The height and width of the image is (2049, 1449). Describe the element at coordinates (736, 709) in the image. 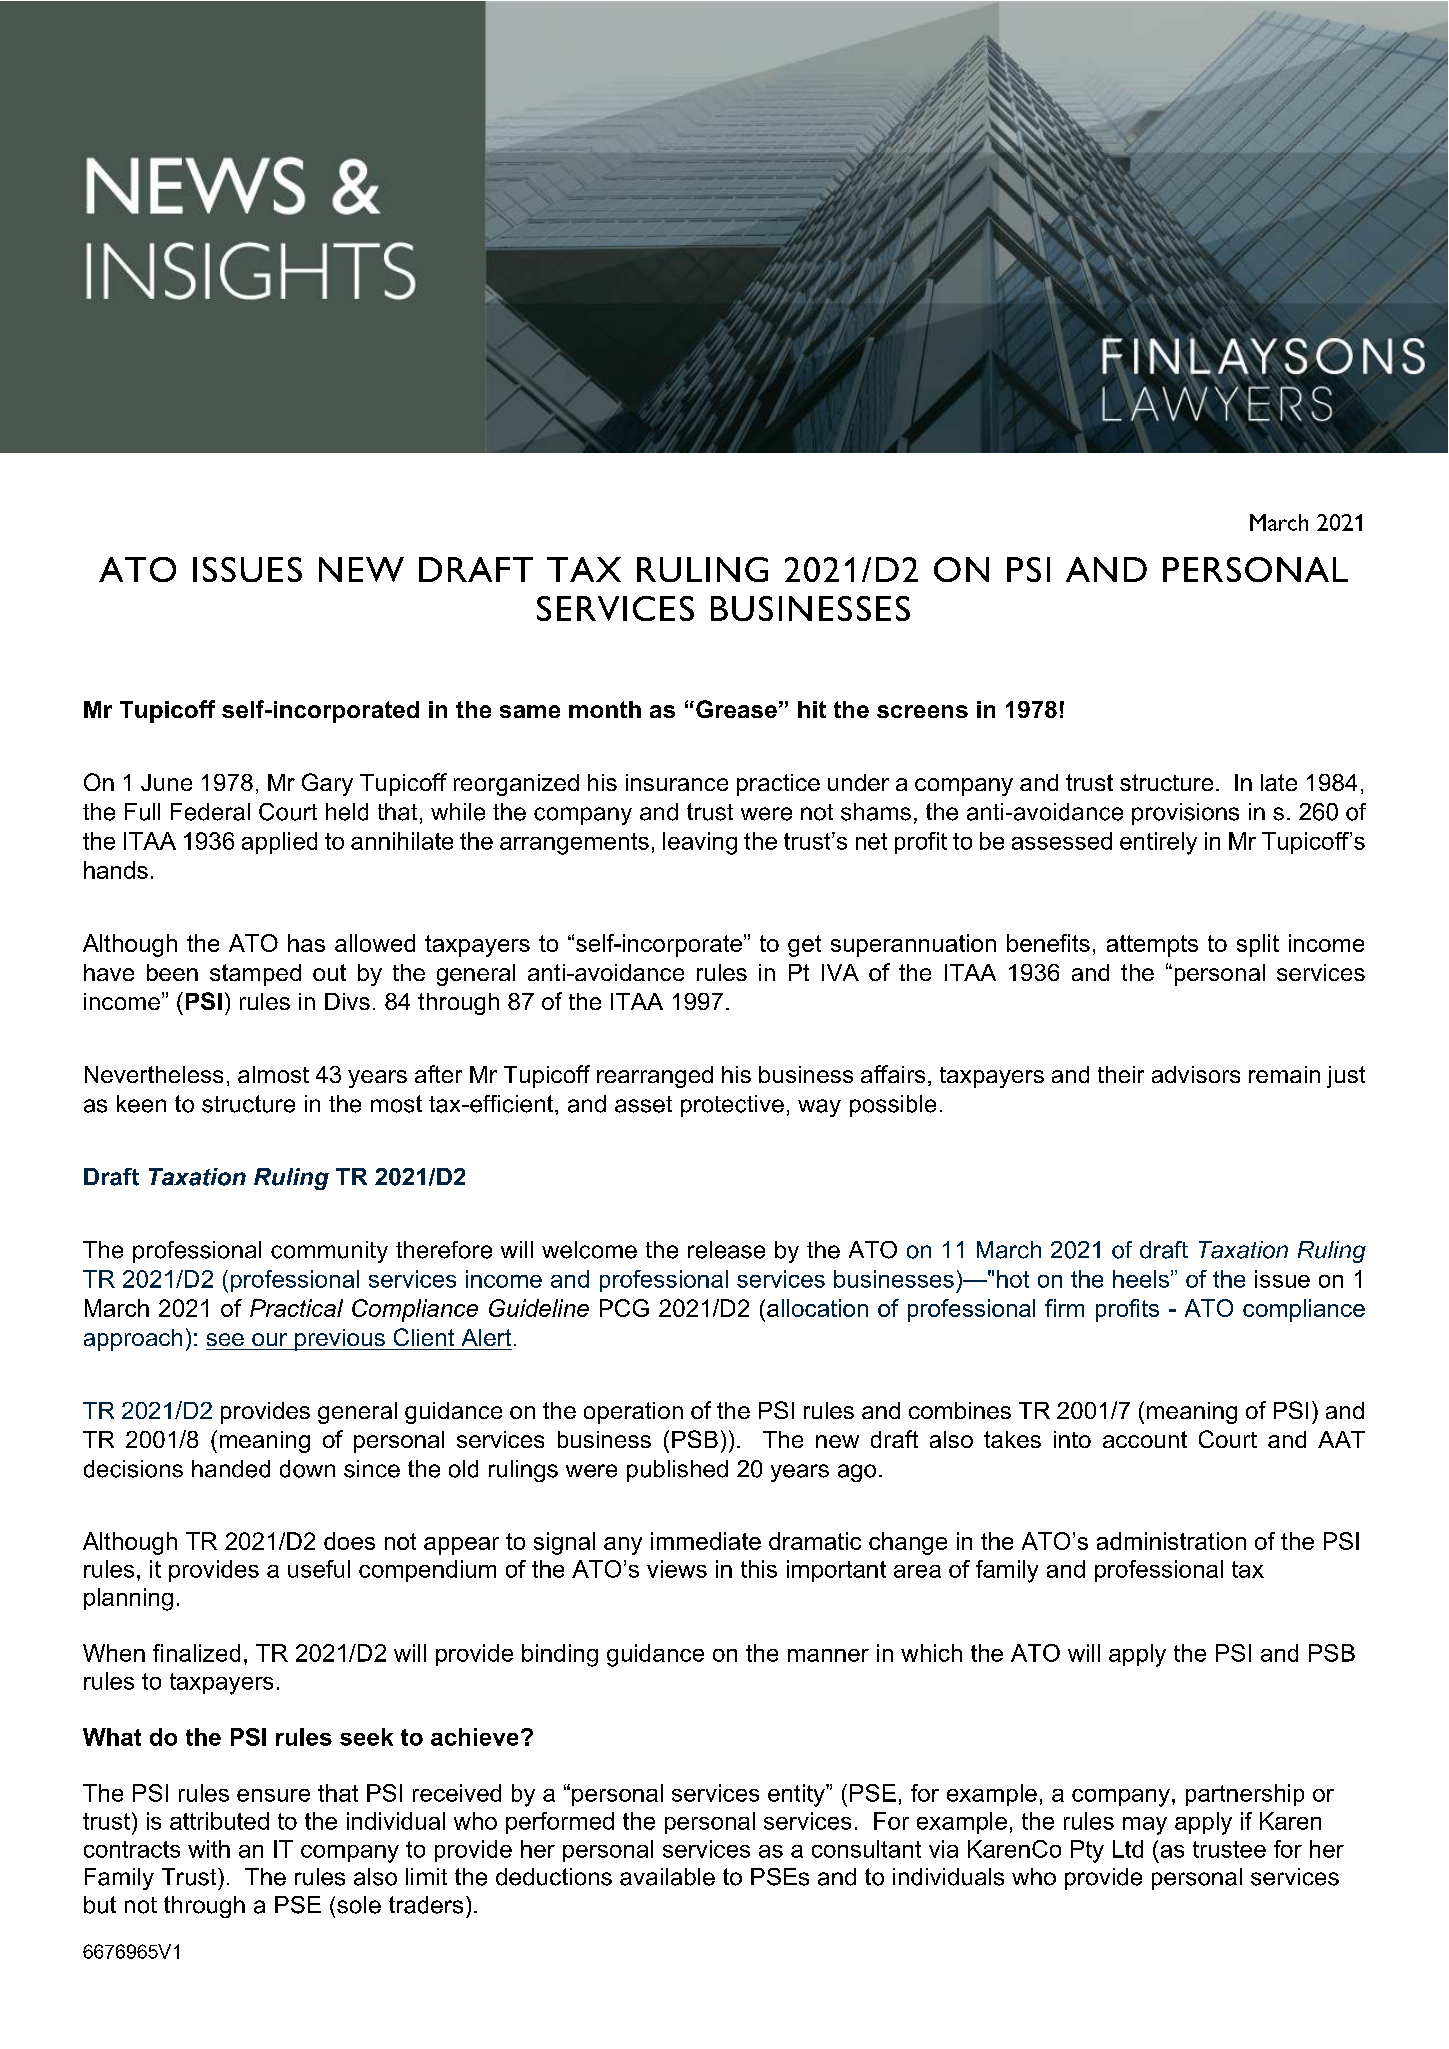

I see `Grease` at that location.
